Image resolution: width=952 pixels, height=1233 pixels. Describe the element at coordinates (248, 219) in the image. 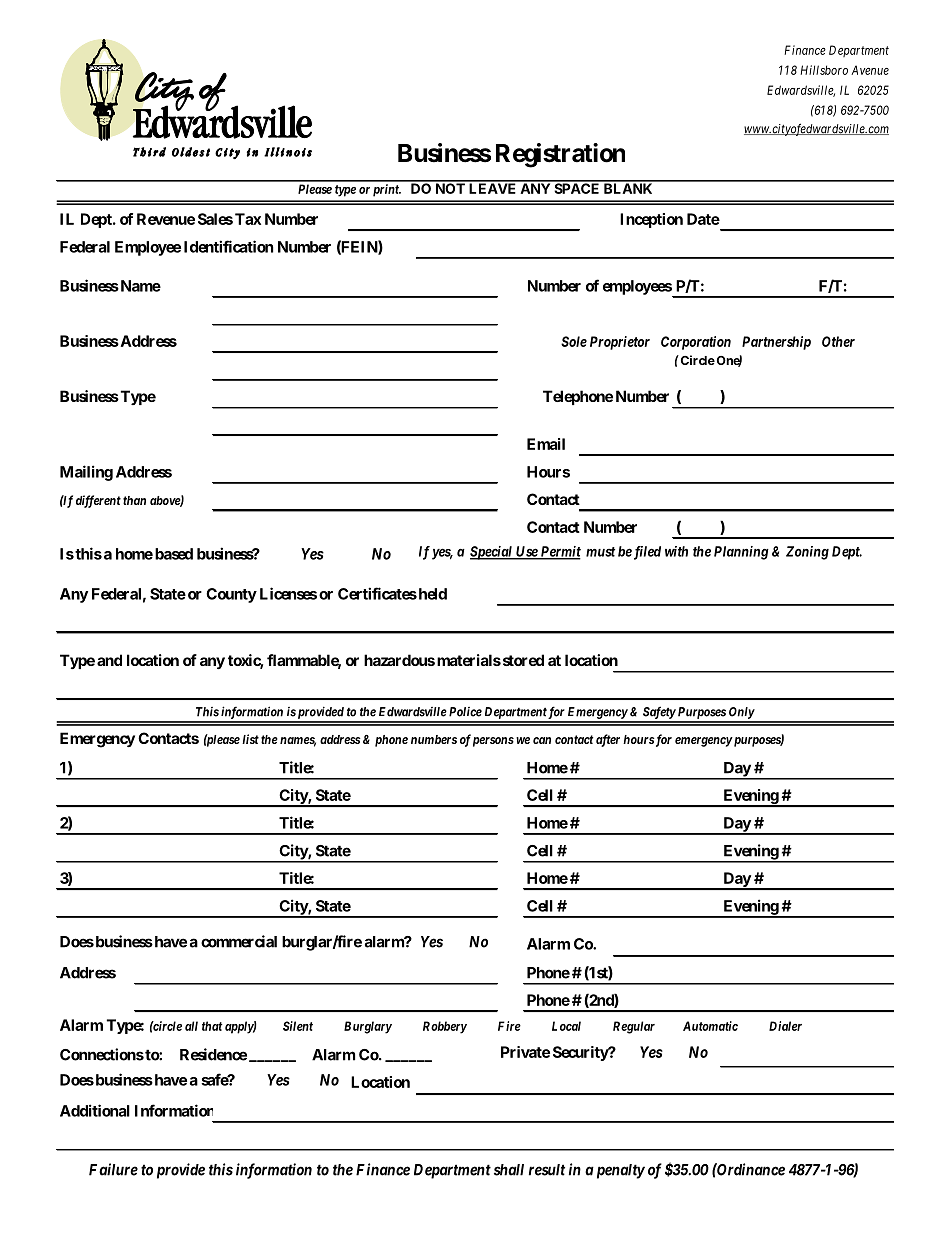

I see `Tax` at that location.
